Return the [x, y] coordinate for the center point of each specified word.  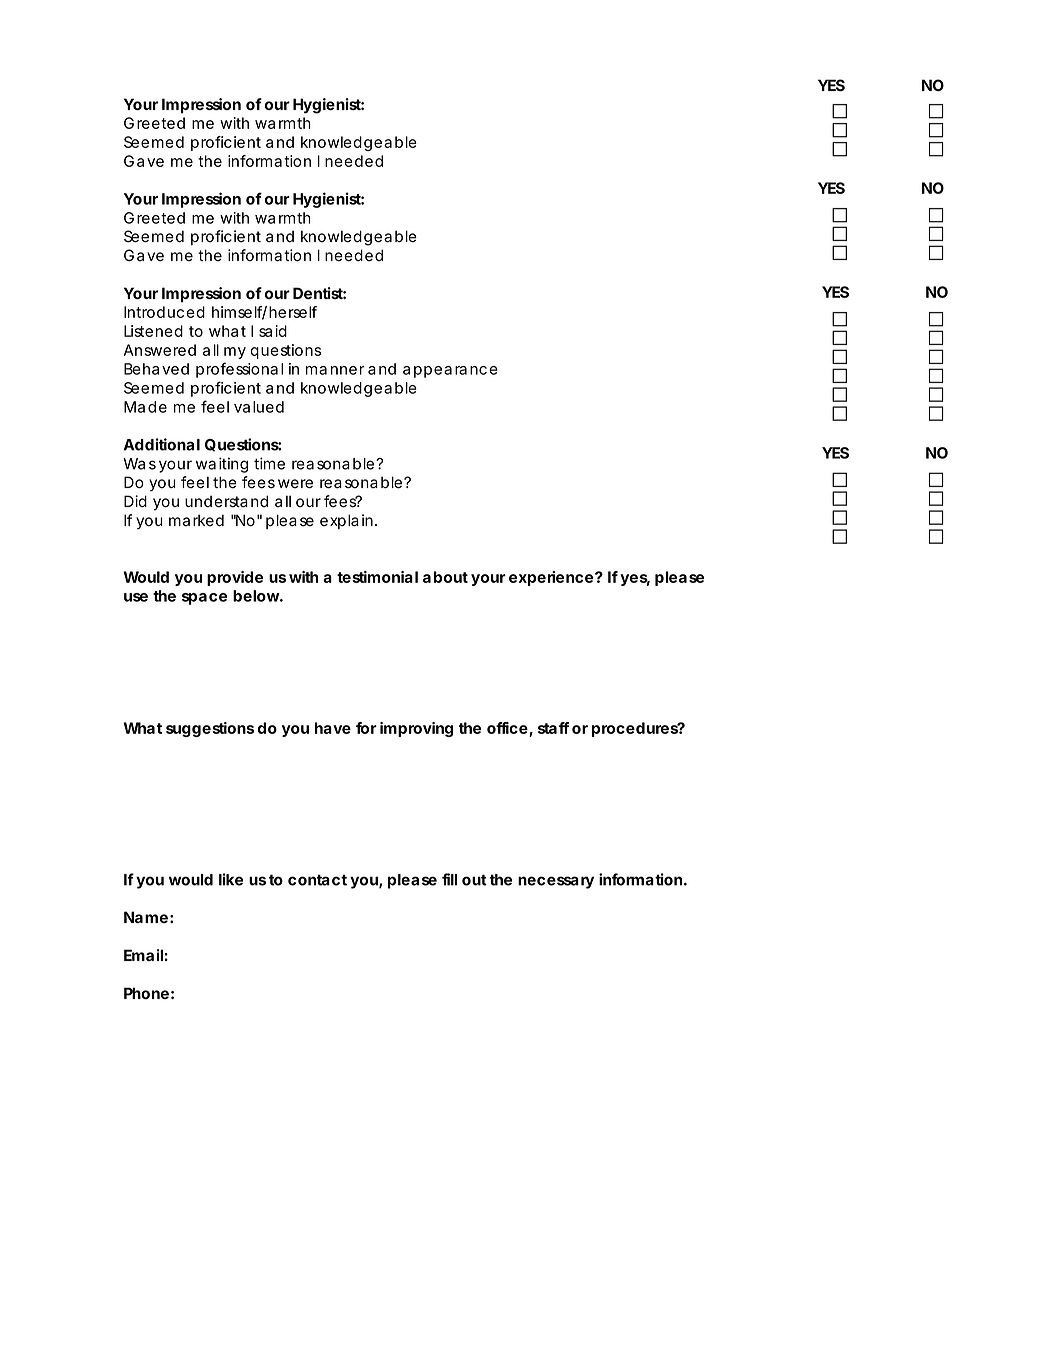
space [204, 599]
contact [317, 880]
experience [552, 578]
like [231, 879]
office [508, 729]
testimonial [377, 577]
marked [196, 520]
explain [346, 521]
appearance [450, 372]
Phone [146, 993]
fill [449, 879]
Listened [153, 331]
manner [335, 370]
